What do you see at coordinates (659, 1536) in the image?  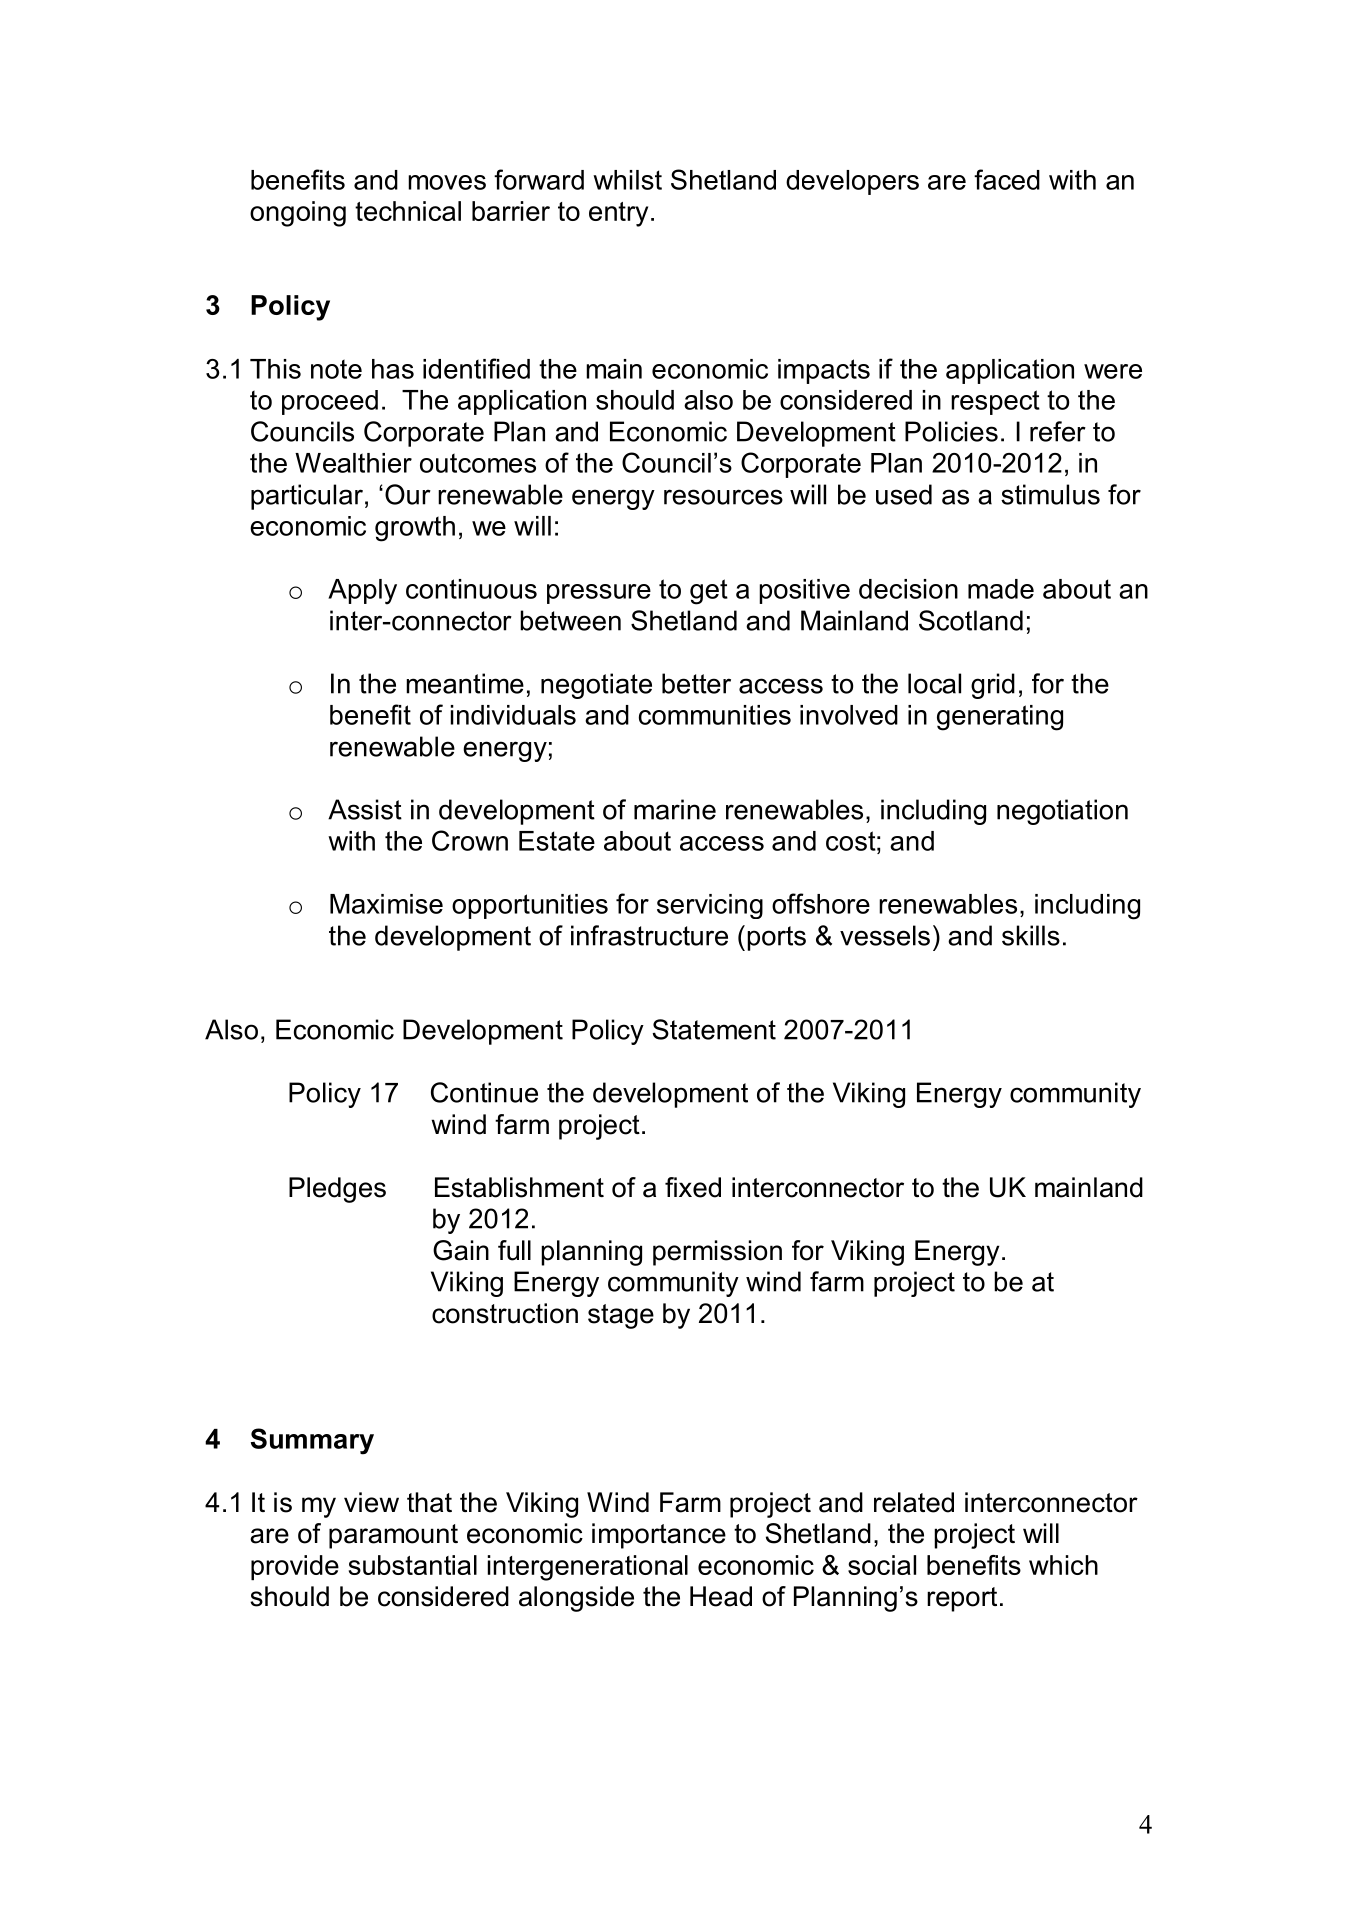 I see `importance` at bounding box center [659, 1536].
